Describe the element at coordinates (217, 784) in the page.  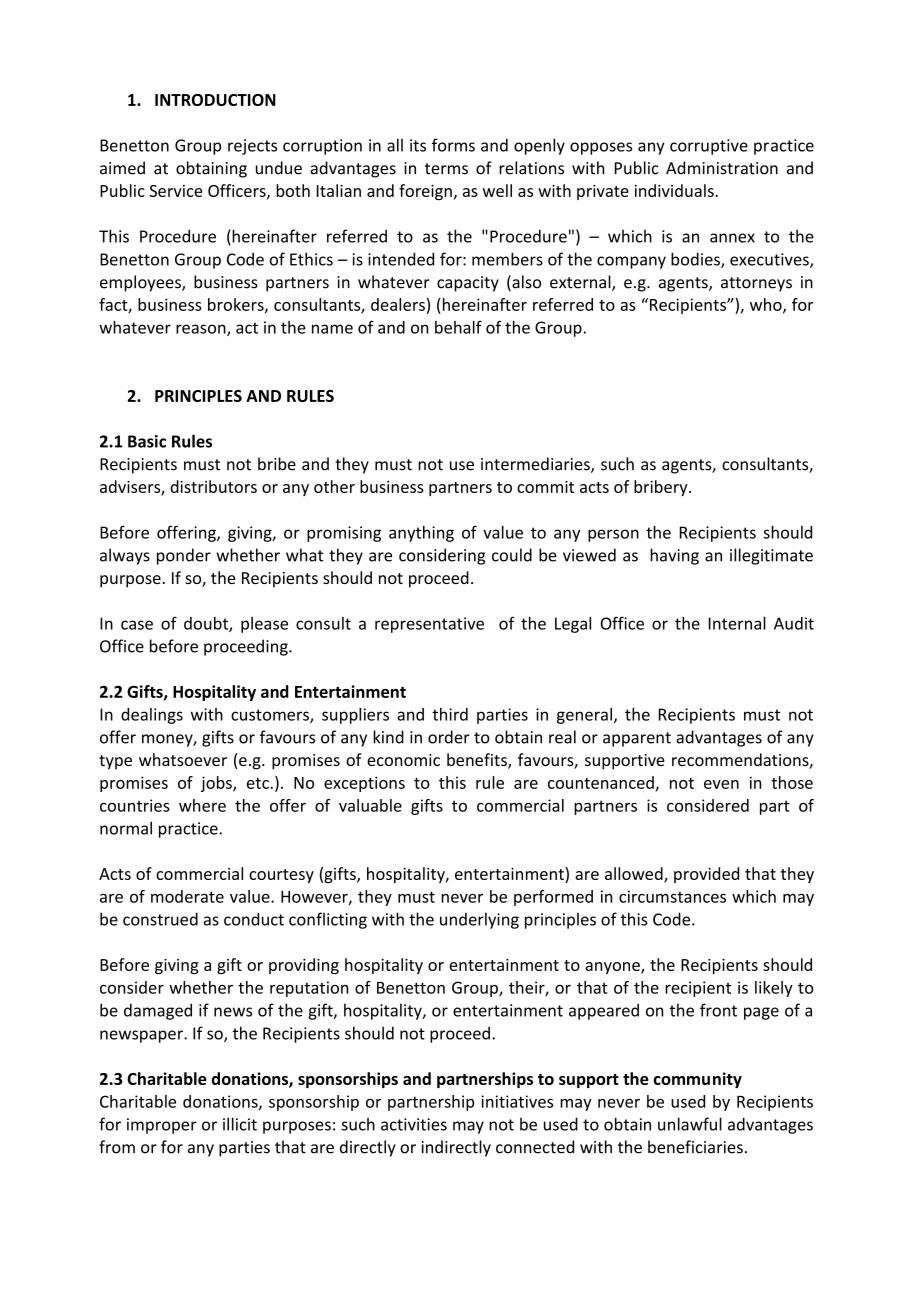
I see `jobs` at that location.
